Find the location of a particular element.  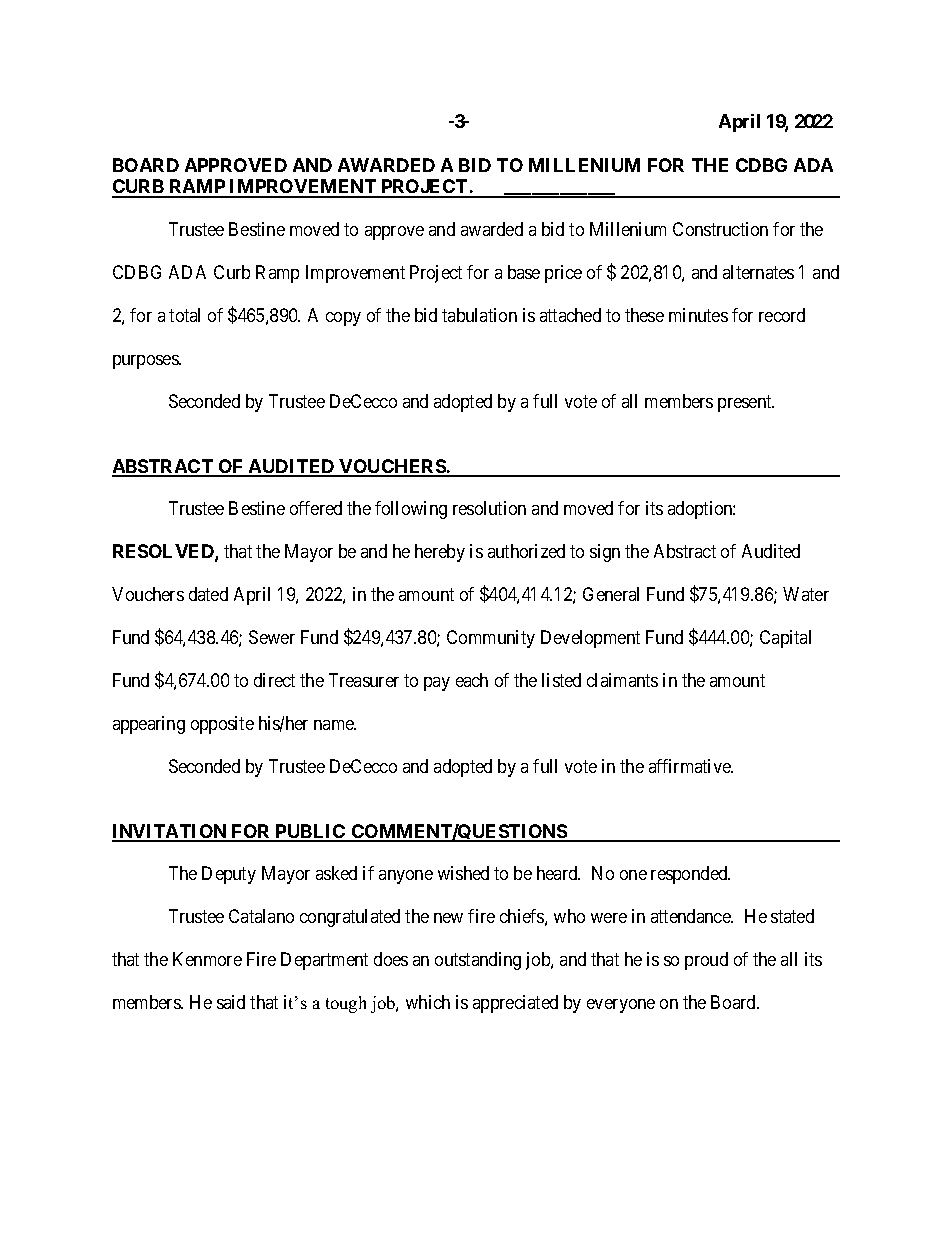

present is located at coordinates (746, 403).
